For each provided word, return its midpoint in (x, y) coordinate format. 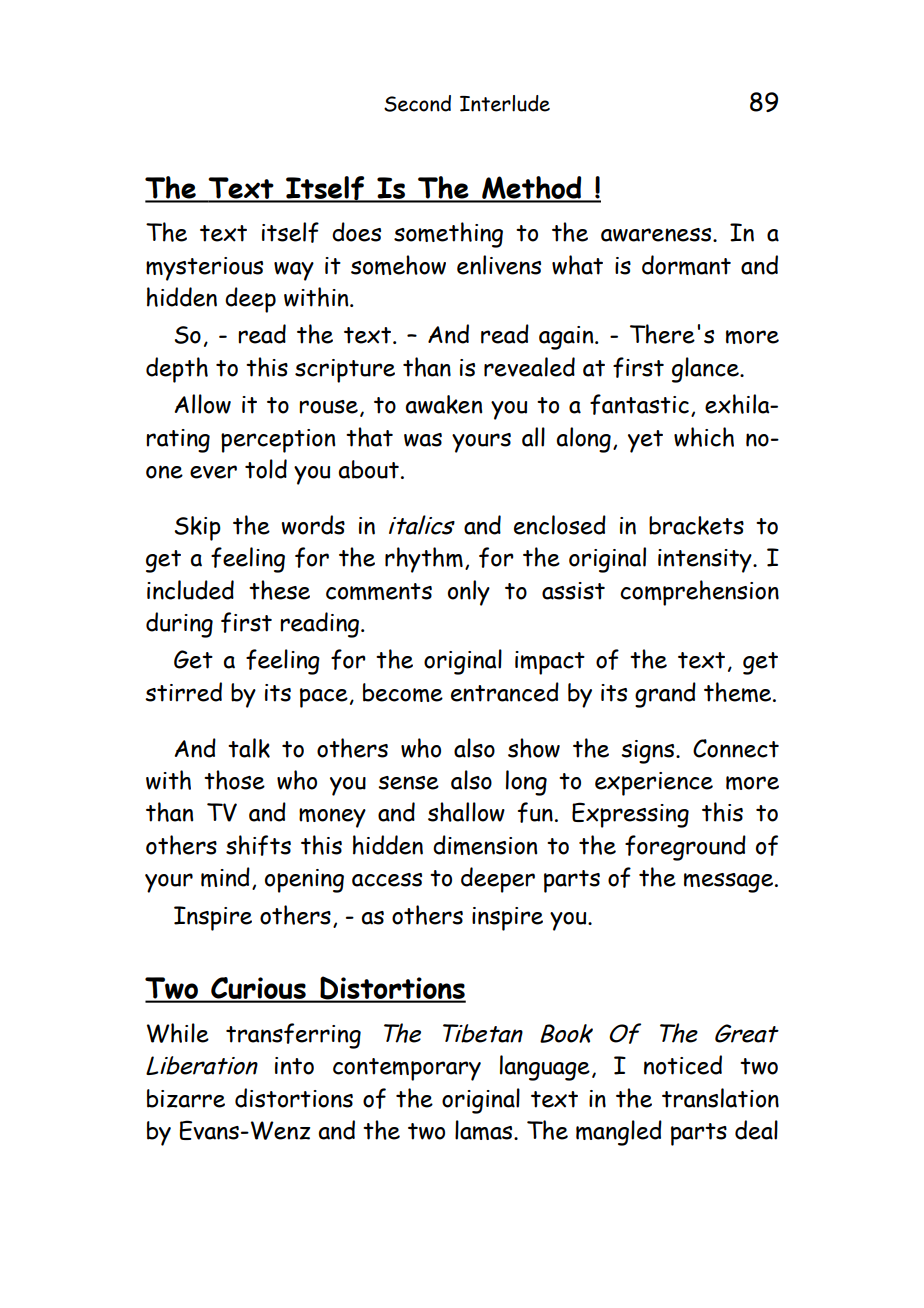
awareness (657, 235)
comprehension (699, 593)
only (469, 593)
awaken (443, 404)
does (356, 232)
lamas (485, 1130)
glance (706, 370)
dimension (485, 845)
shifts (258, 845)
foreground (685, 848)
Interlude (505, 103)
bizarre (186, 1098)
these (279, 590)
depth (177, 370)
